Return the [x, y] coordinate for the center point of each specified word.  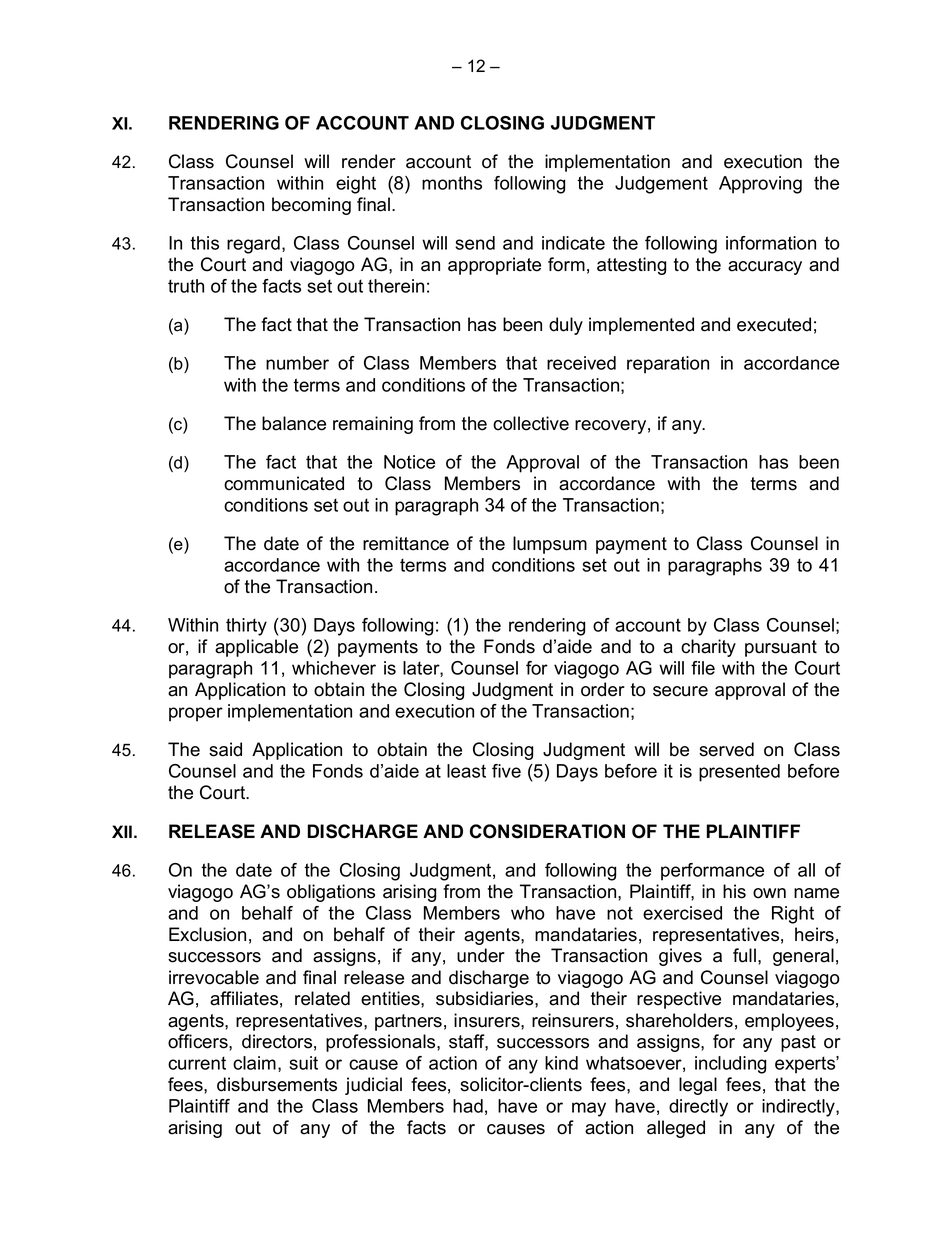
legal [698, 1086]
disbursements [277, 1084]
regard [253, 245]
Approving [760, 185]
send [475, 243]
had [468, 1106]
